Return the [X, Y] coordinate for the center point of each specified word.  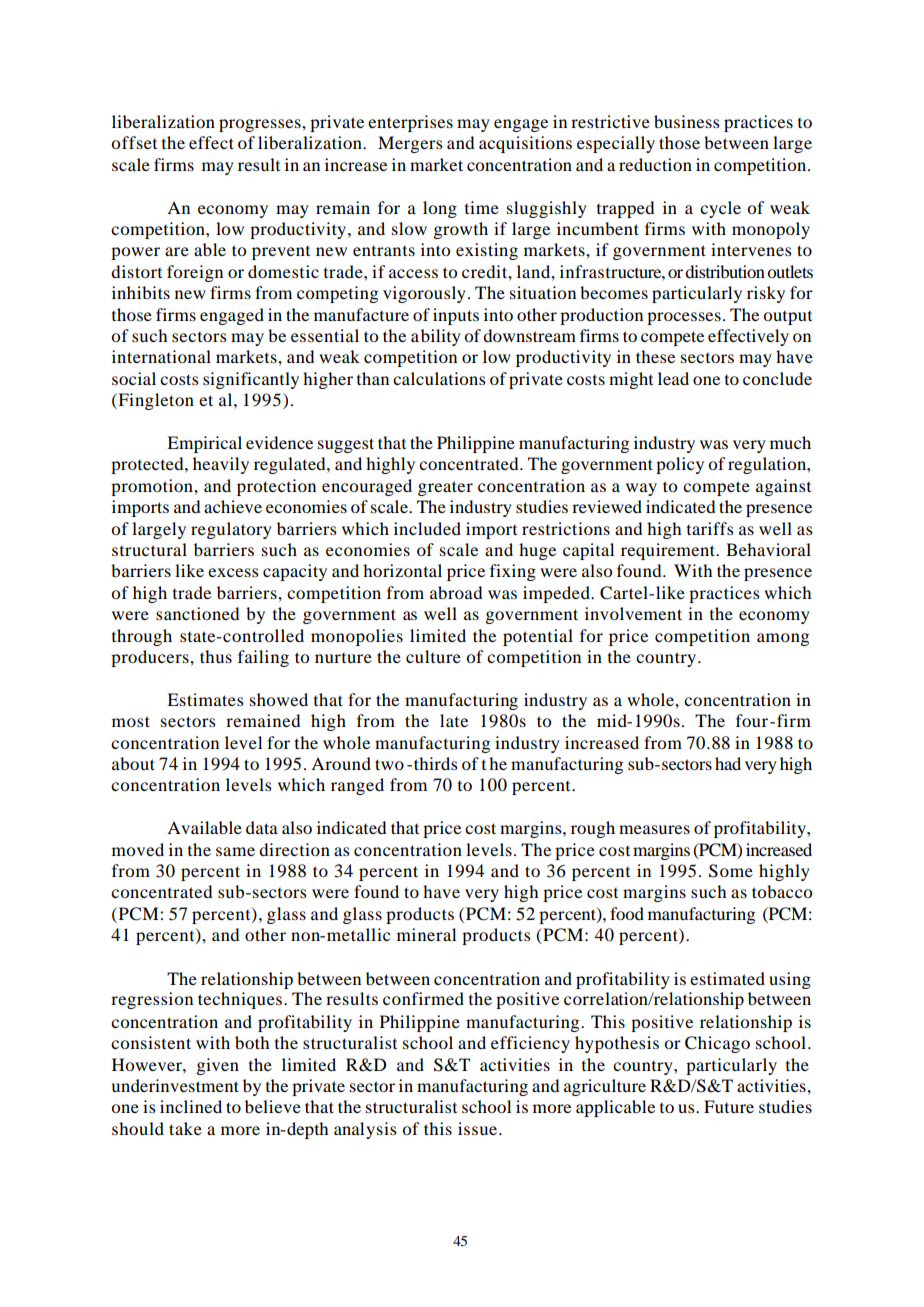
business [687, 121]
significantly [251, 380]
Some [731, 871]
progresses [261, 125]
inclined [191, 1106]
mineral [426, 934]
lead [673, 378]
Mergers [410, 144]
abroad [456, 592]
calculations [439, 378]
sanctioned [197, 613]
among [783, 639]
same [235, 851]
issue [479, 1128]
